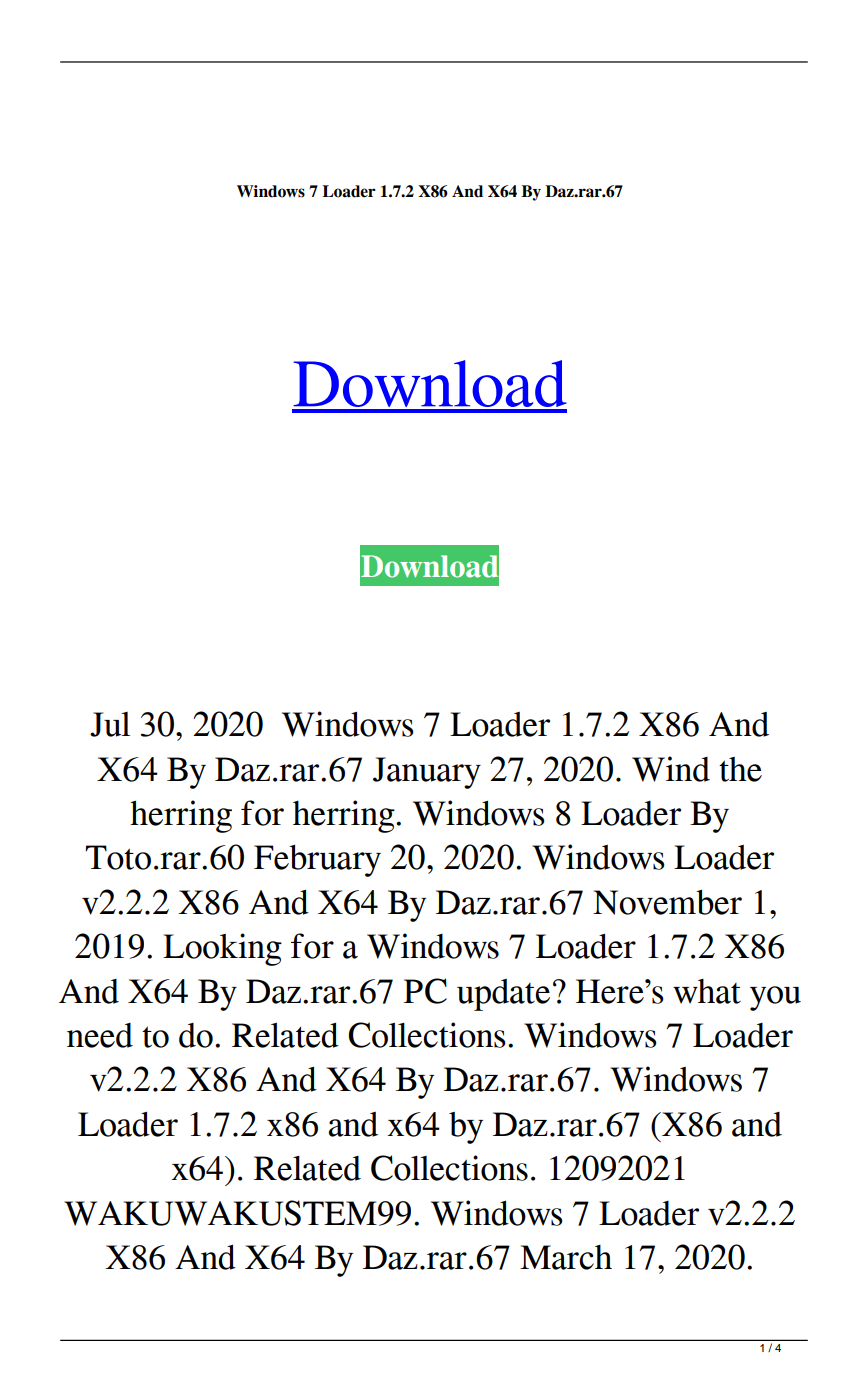  Describe the element at coordinates (317, 861) in the document. I see `February` at that location.
